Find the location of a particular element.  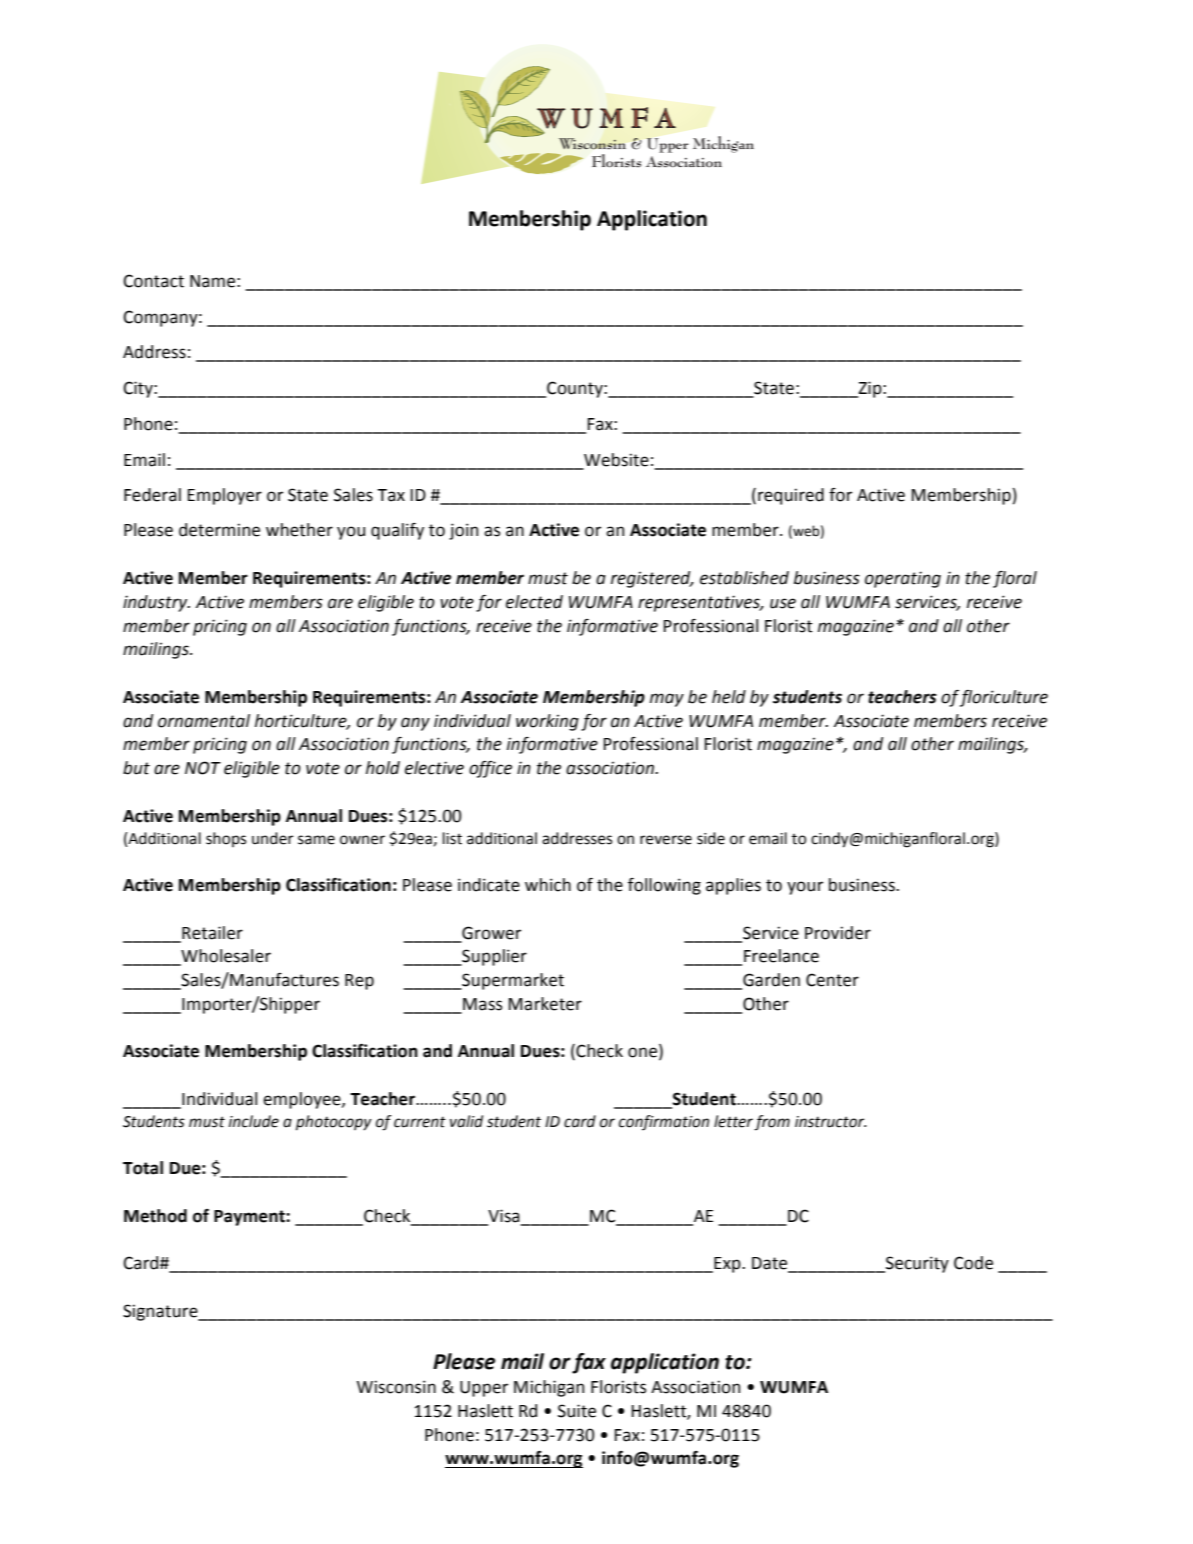

Suite is located at coordinates (577, 1411).
